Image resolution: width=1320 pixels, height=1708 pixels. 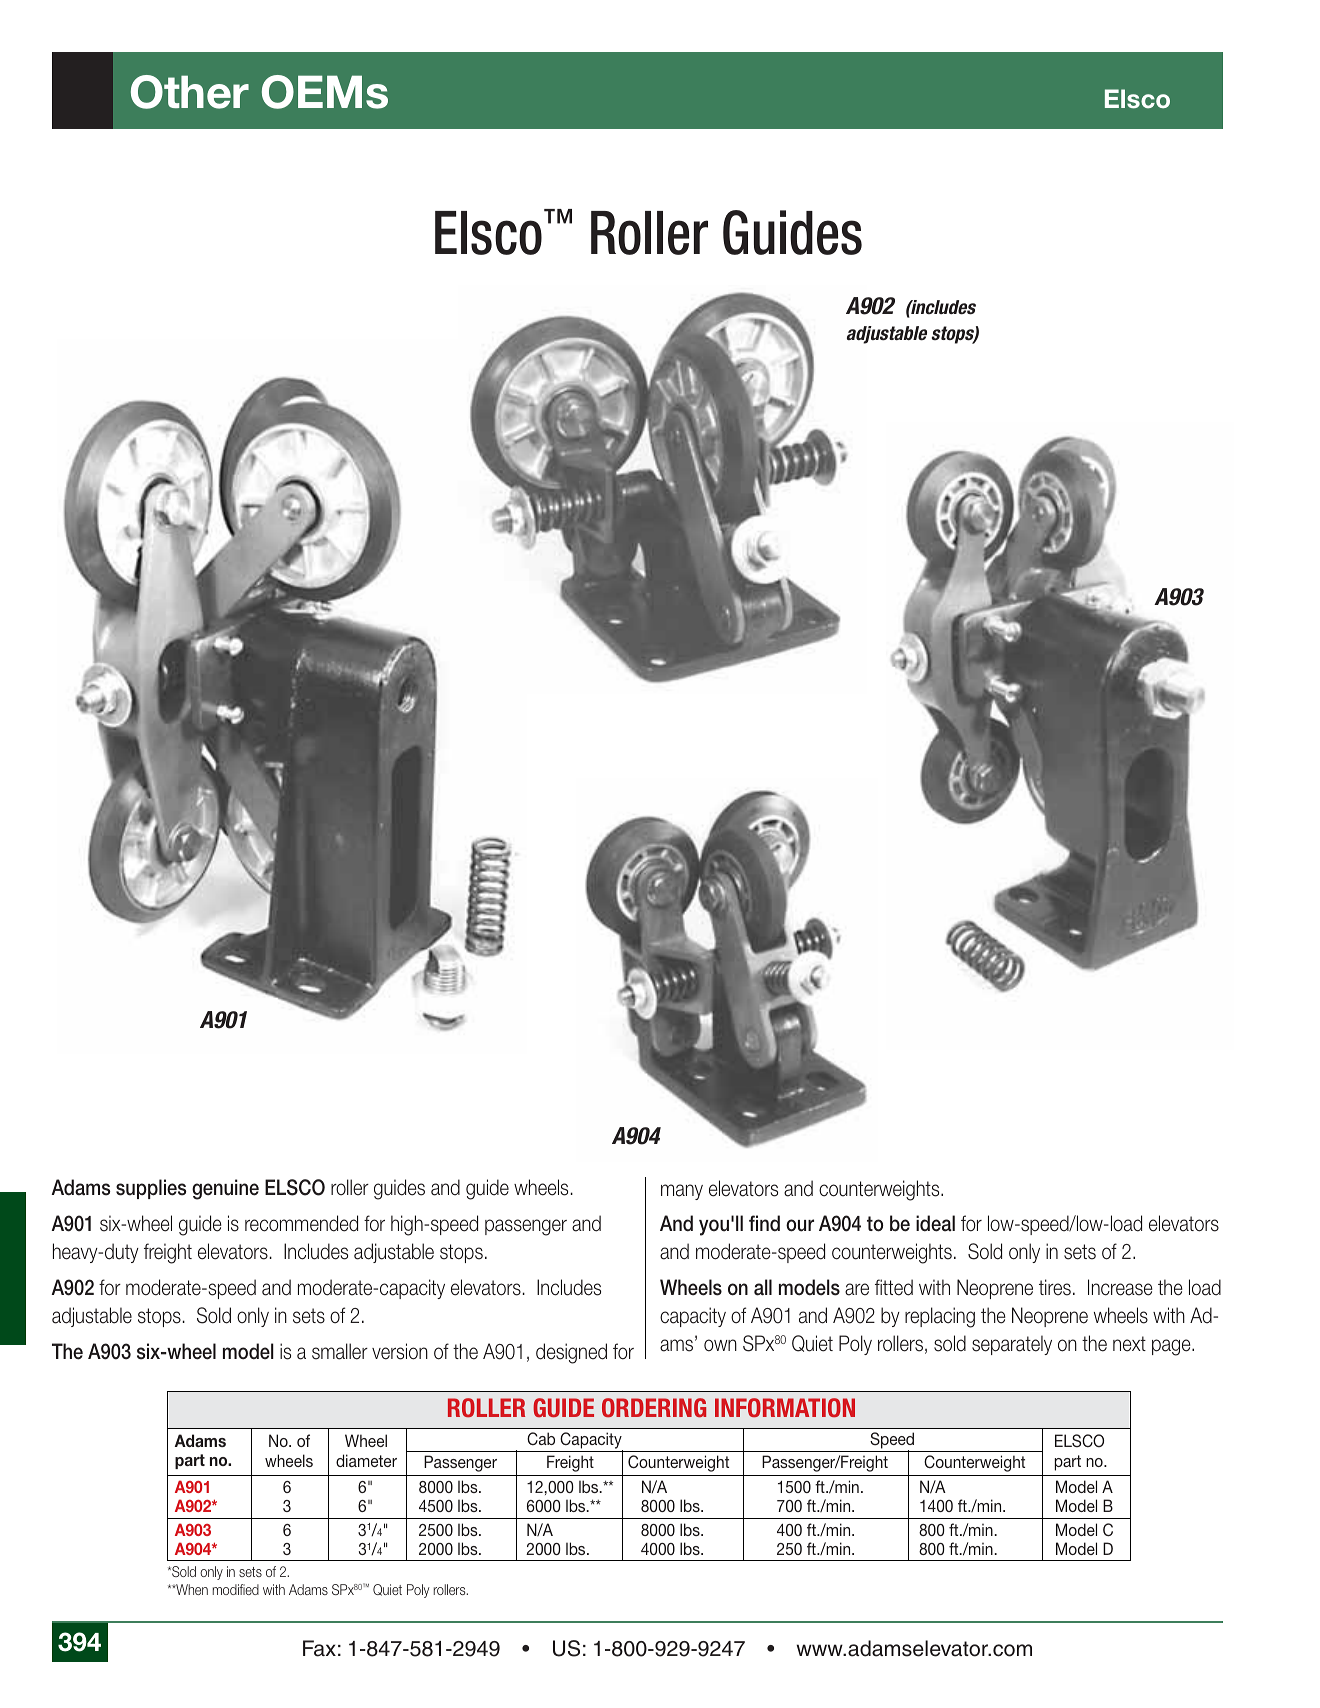 I want to click on many, so click(x=682, y=1192).
